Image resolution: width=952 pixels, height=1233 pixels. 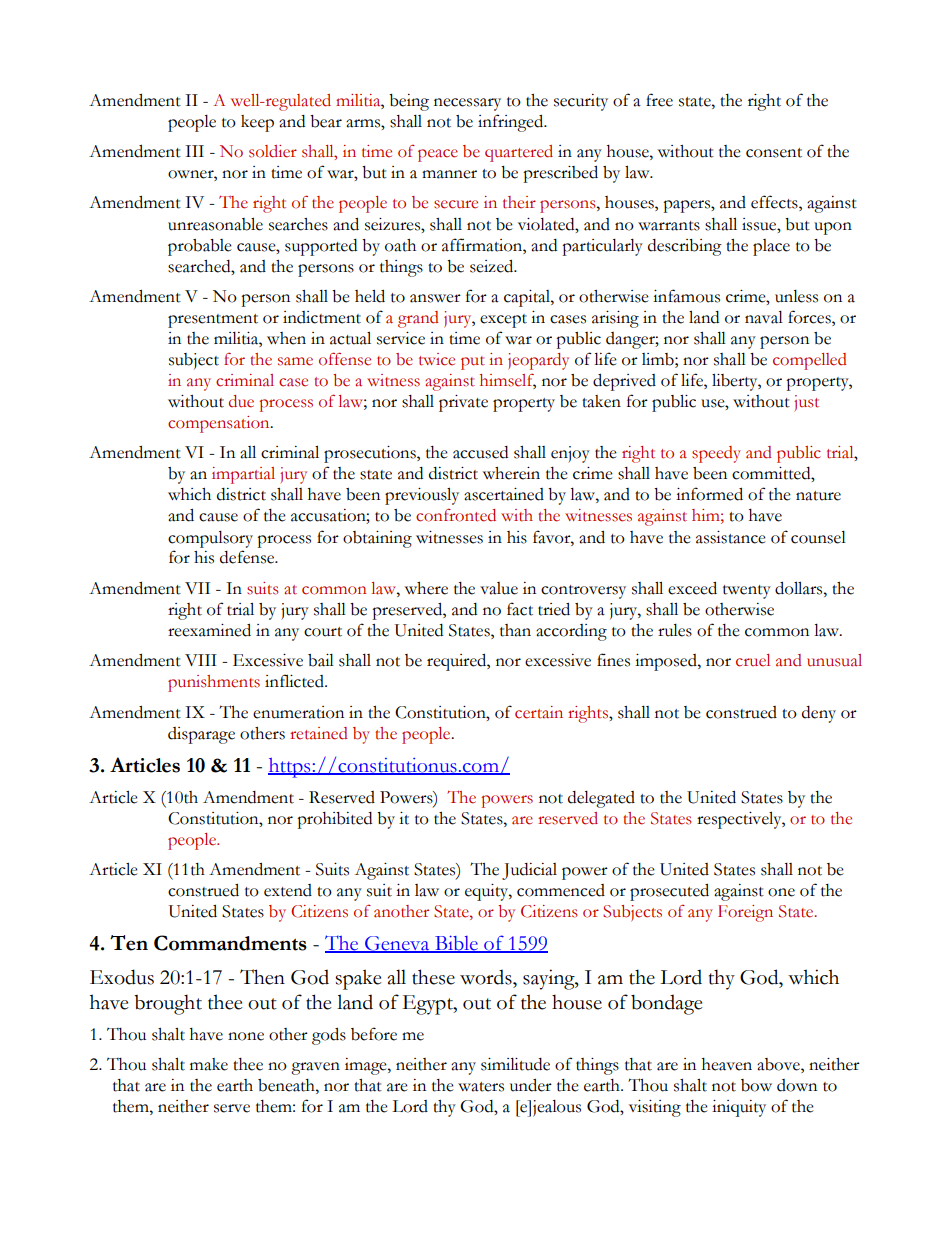 What do you see at coordinates (209, 1064) in the image?
I see `make` at bounding box center [209, 1064].
